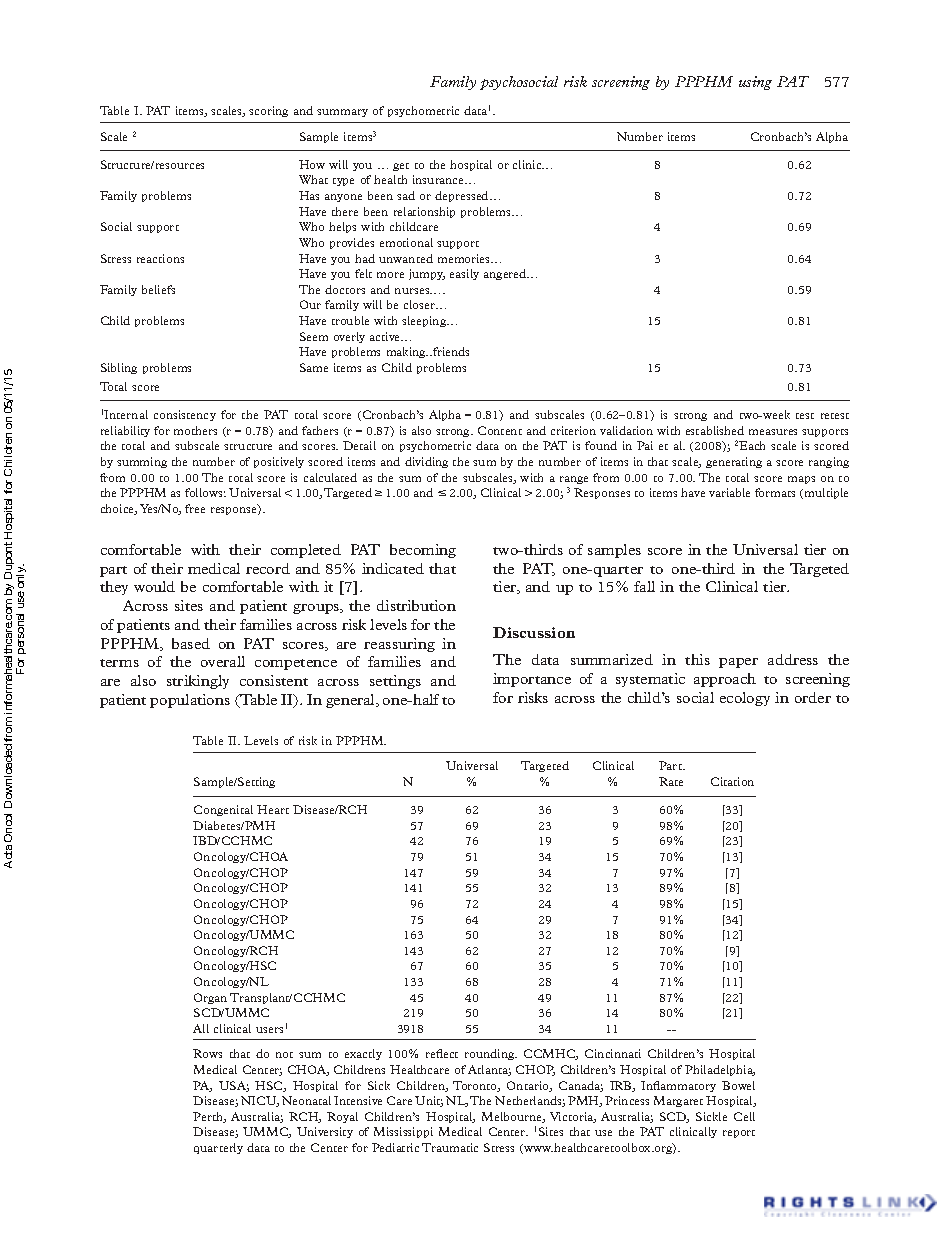  I want to click on established, so click(715, 430).
